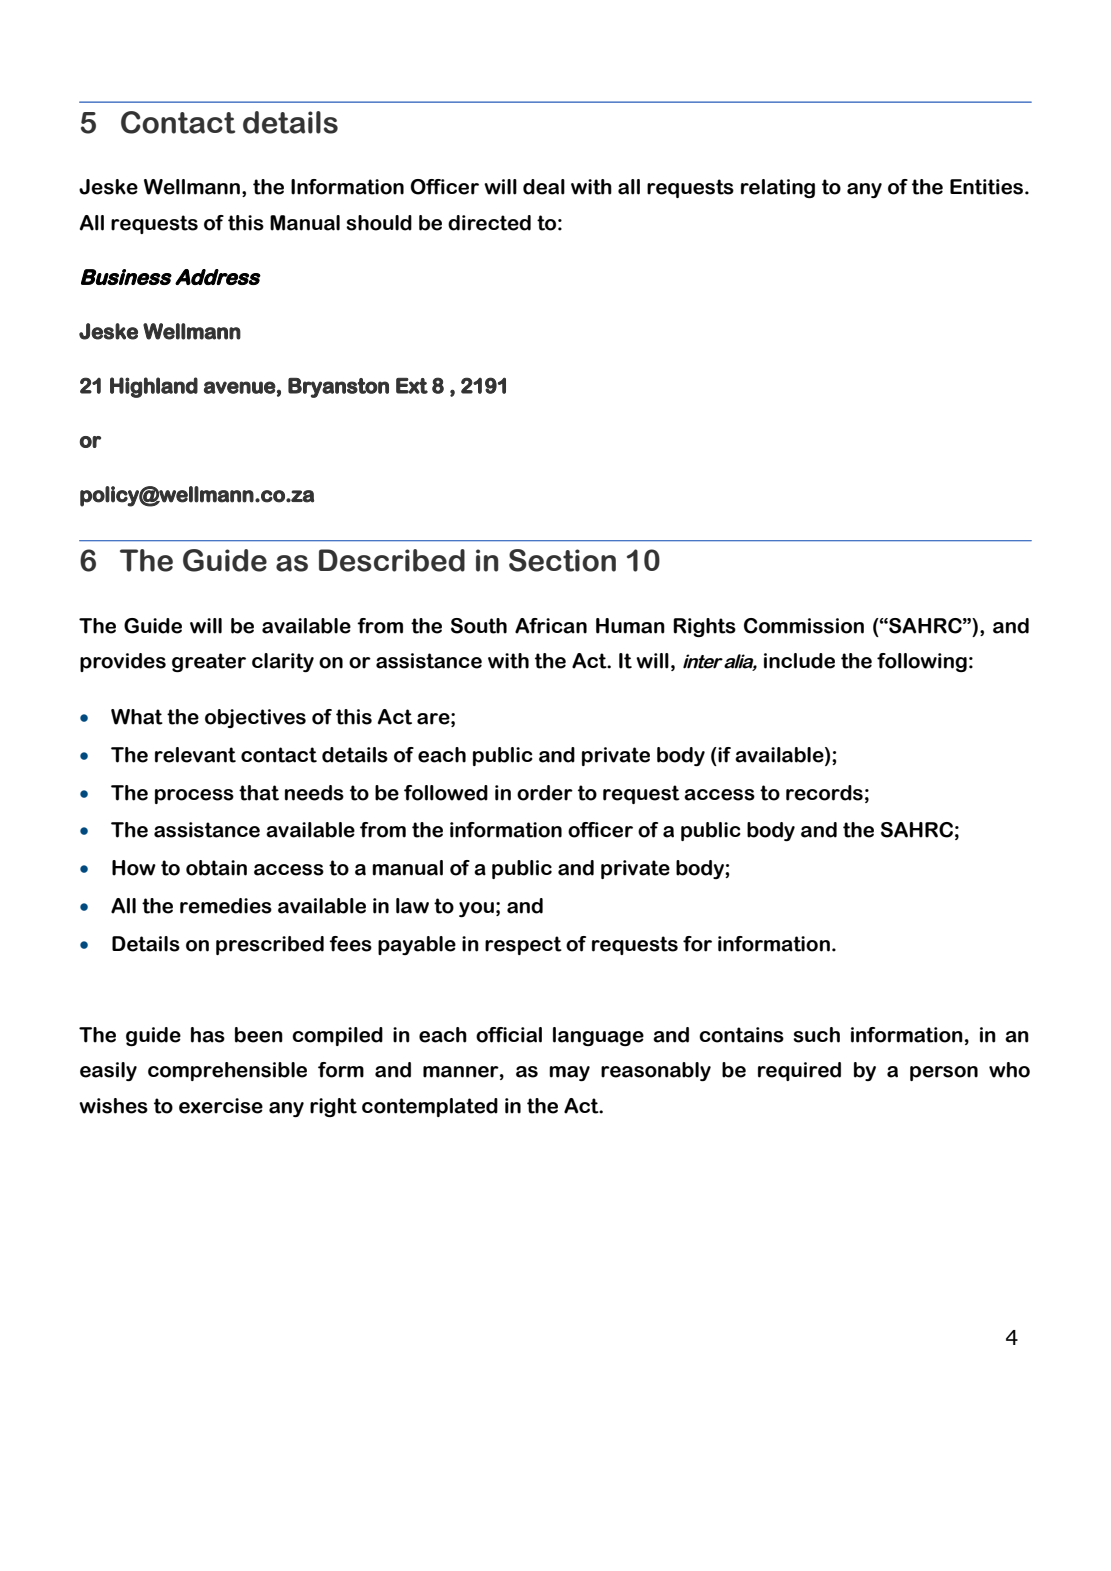 The width and height of the screenshot is (1111, 1571). I want to click on Entities, so click(988, 187).
